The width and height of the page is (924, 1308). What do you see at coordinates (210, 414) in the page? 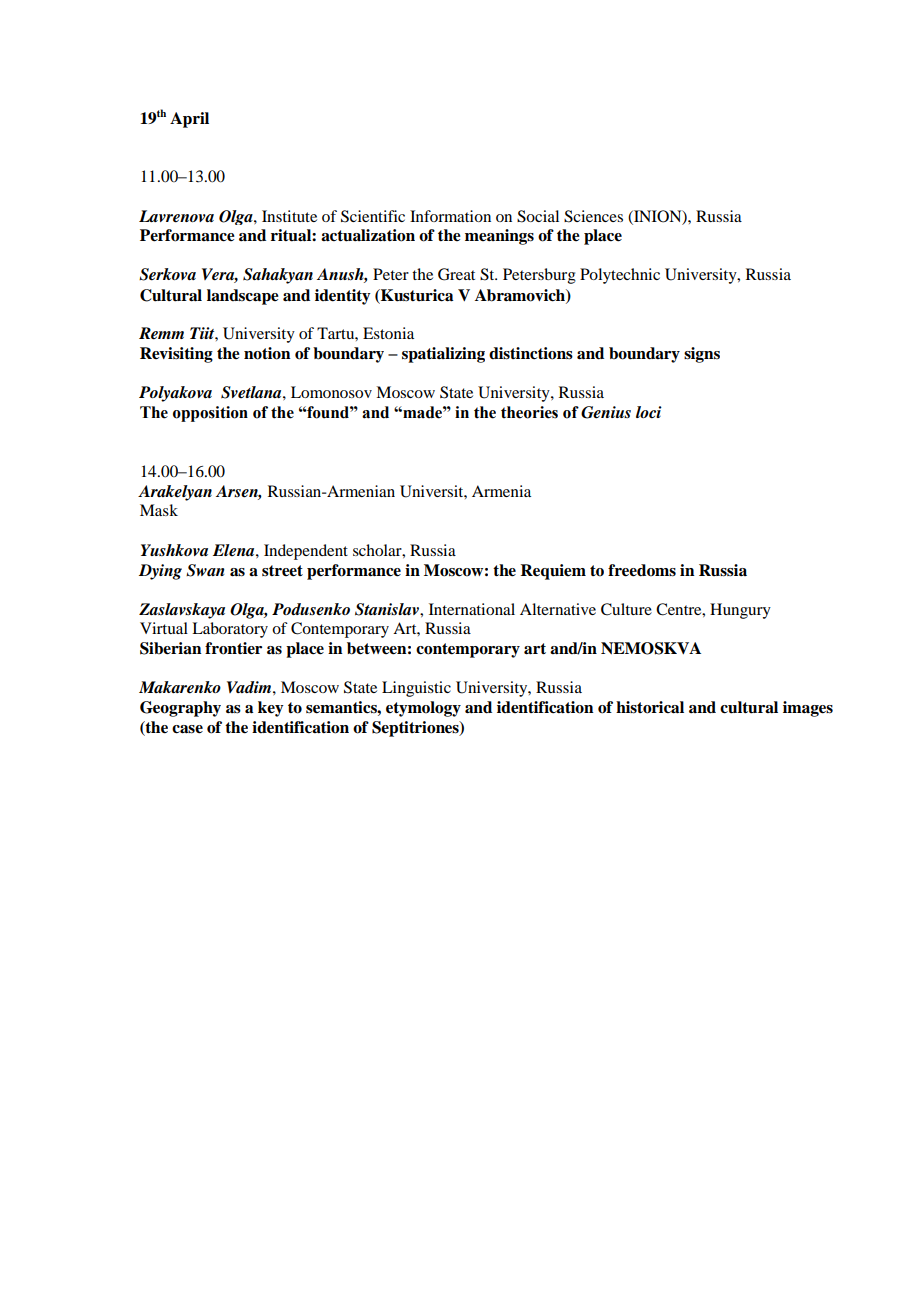
I see `opposition` at bounding box center [210, 414].
